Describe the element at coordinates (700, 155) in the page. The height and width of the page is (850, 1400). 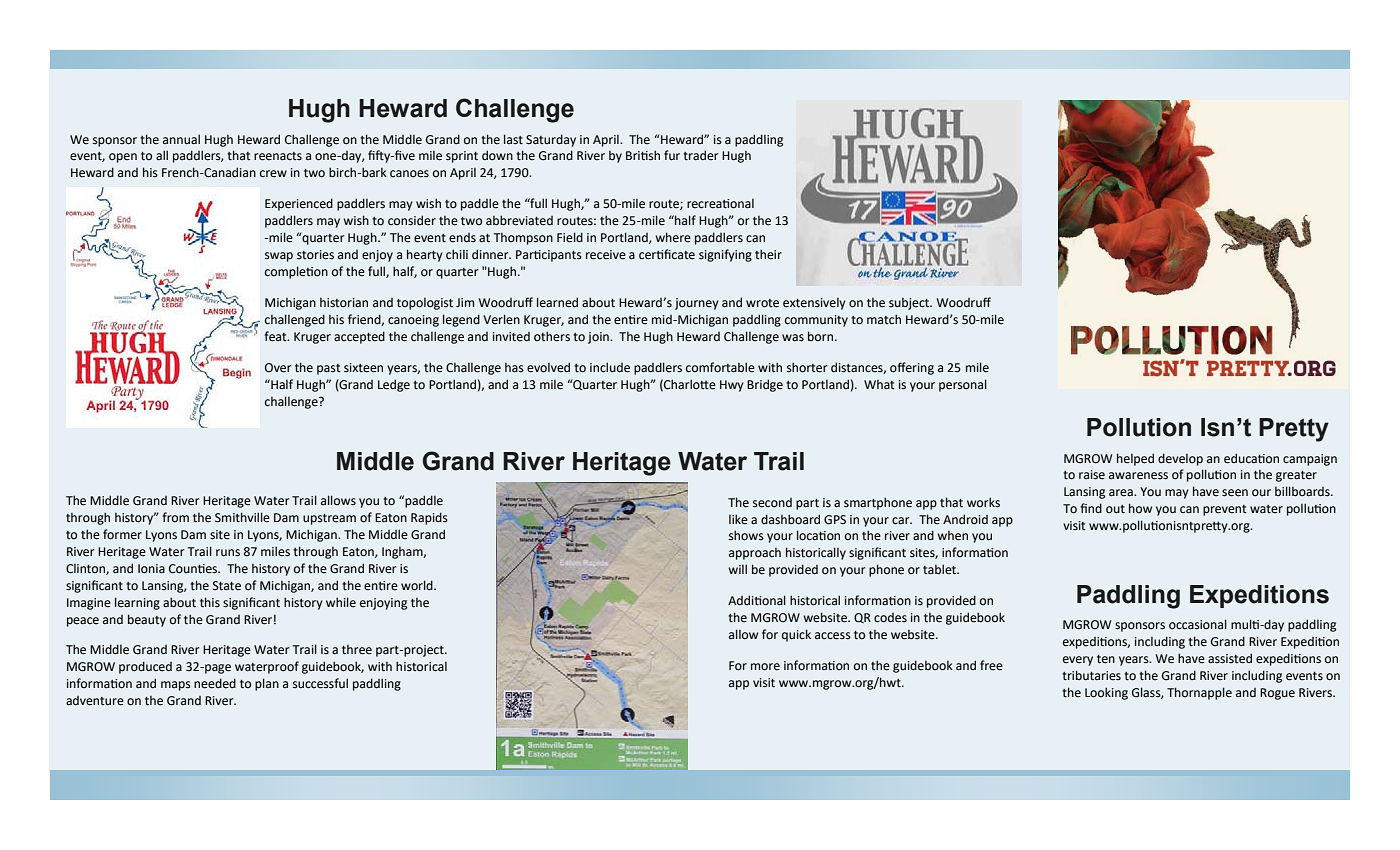
I see `trader` at that location.
